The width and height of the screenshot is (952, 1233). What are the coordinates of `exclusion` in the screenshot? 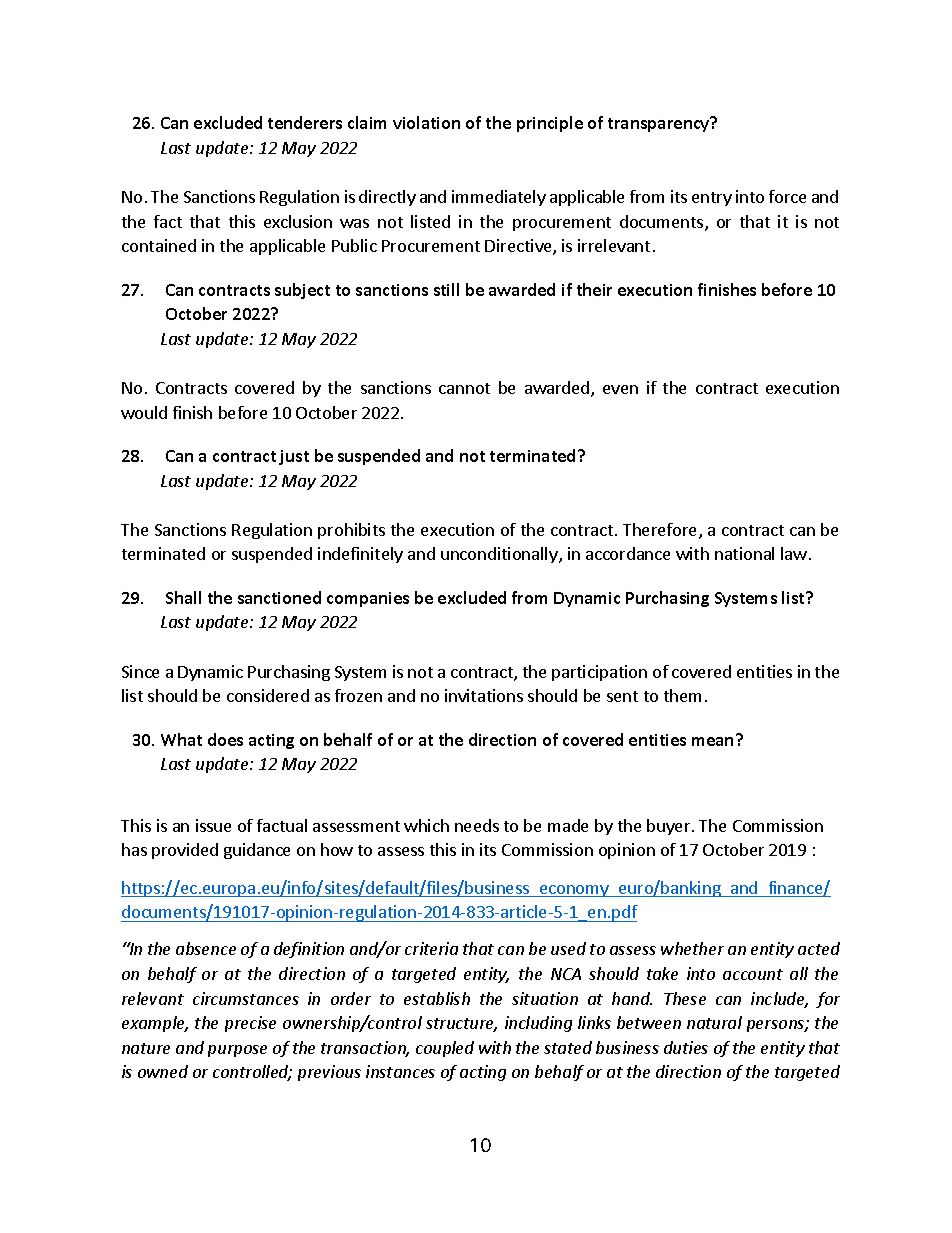 It's located at (298, 221).
